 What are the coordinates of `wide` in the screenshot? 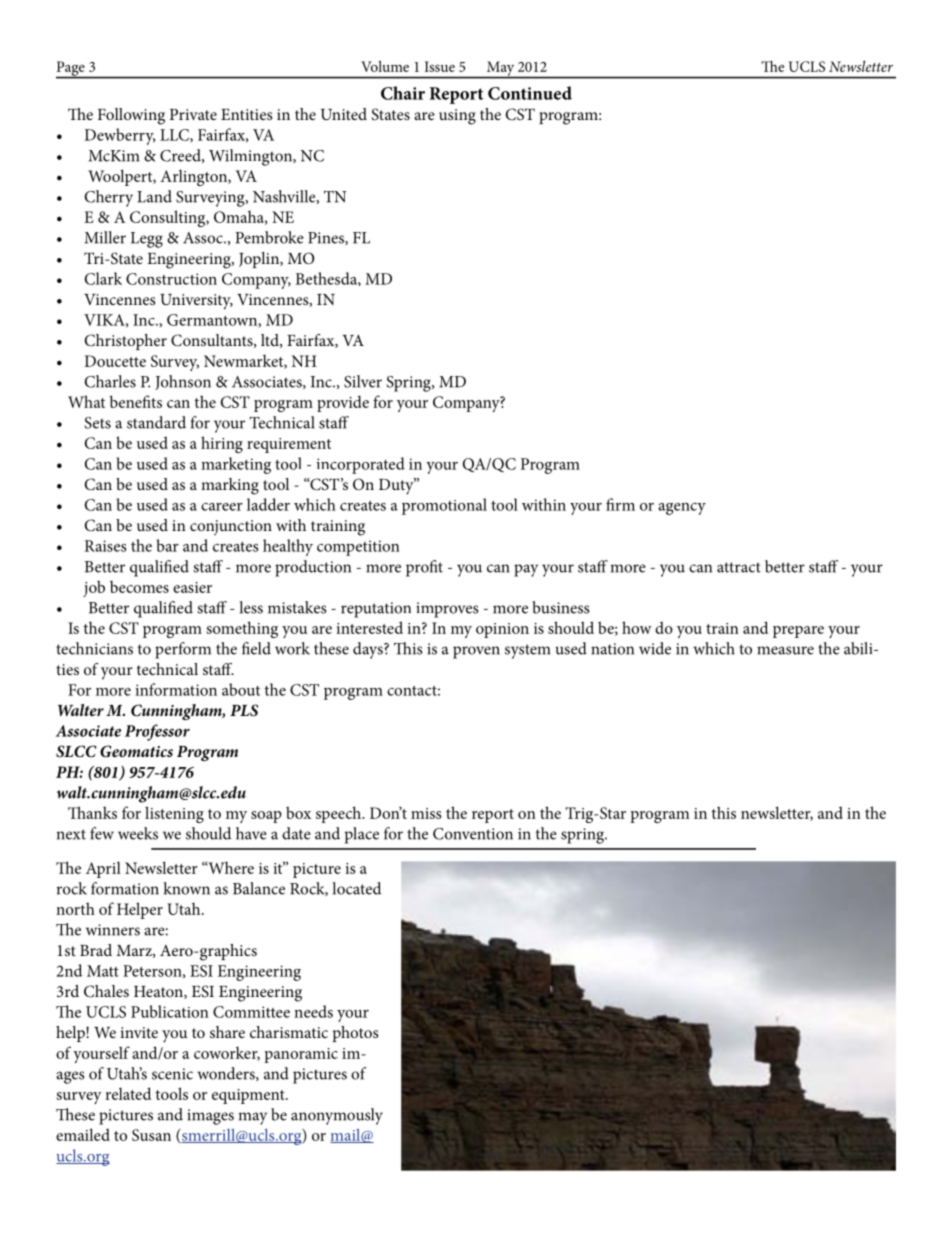 It's located at (655, 648).
